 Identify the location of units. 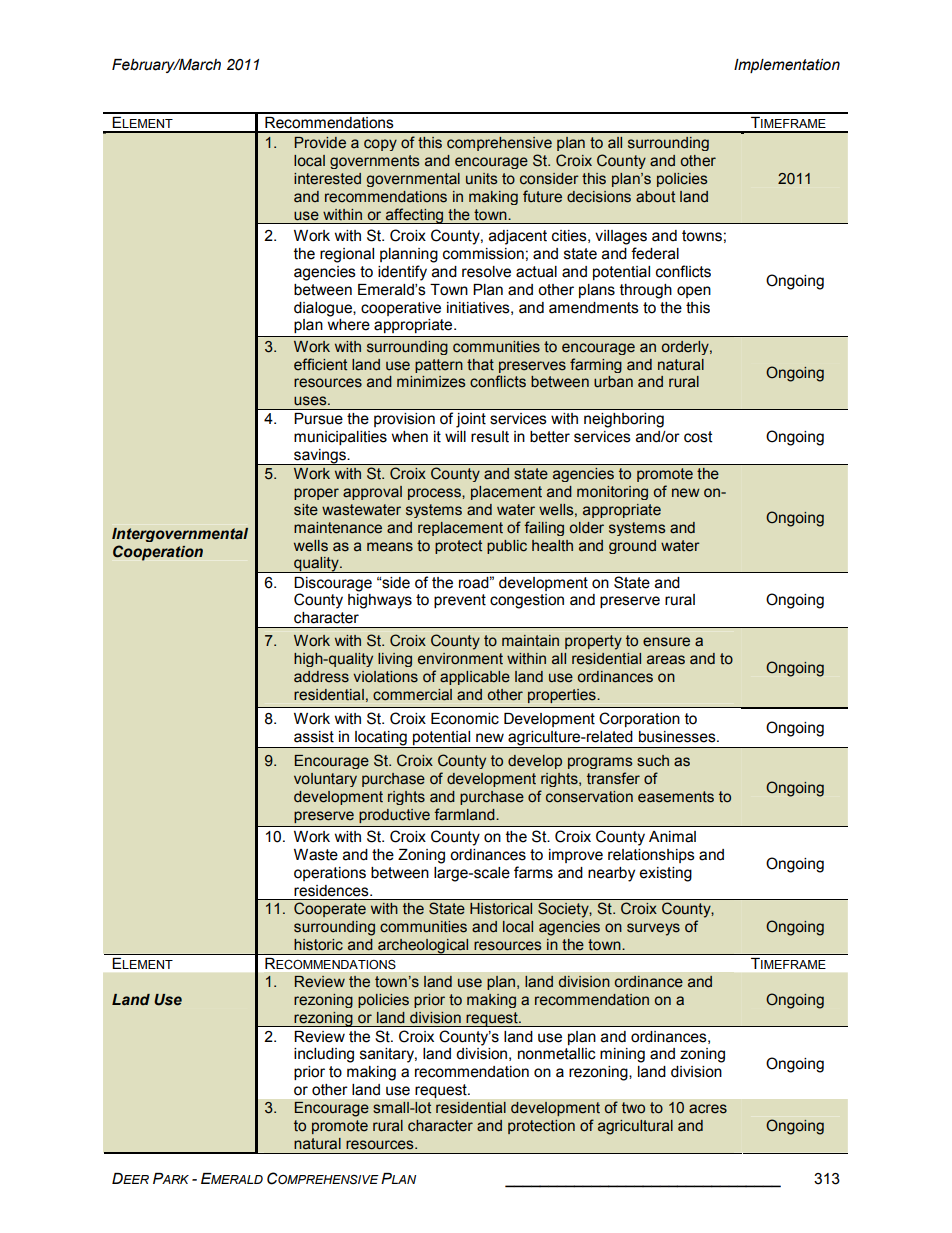
(481, 179).
